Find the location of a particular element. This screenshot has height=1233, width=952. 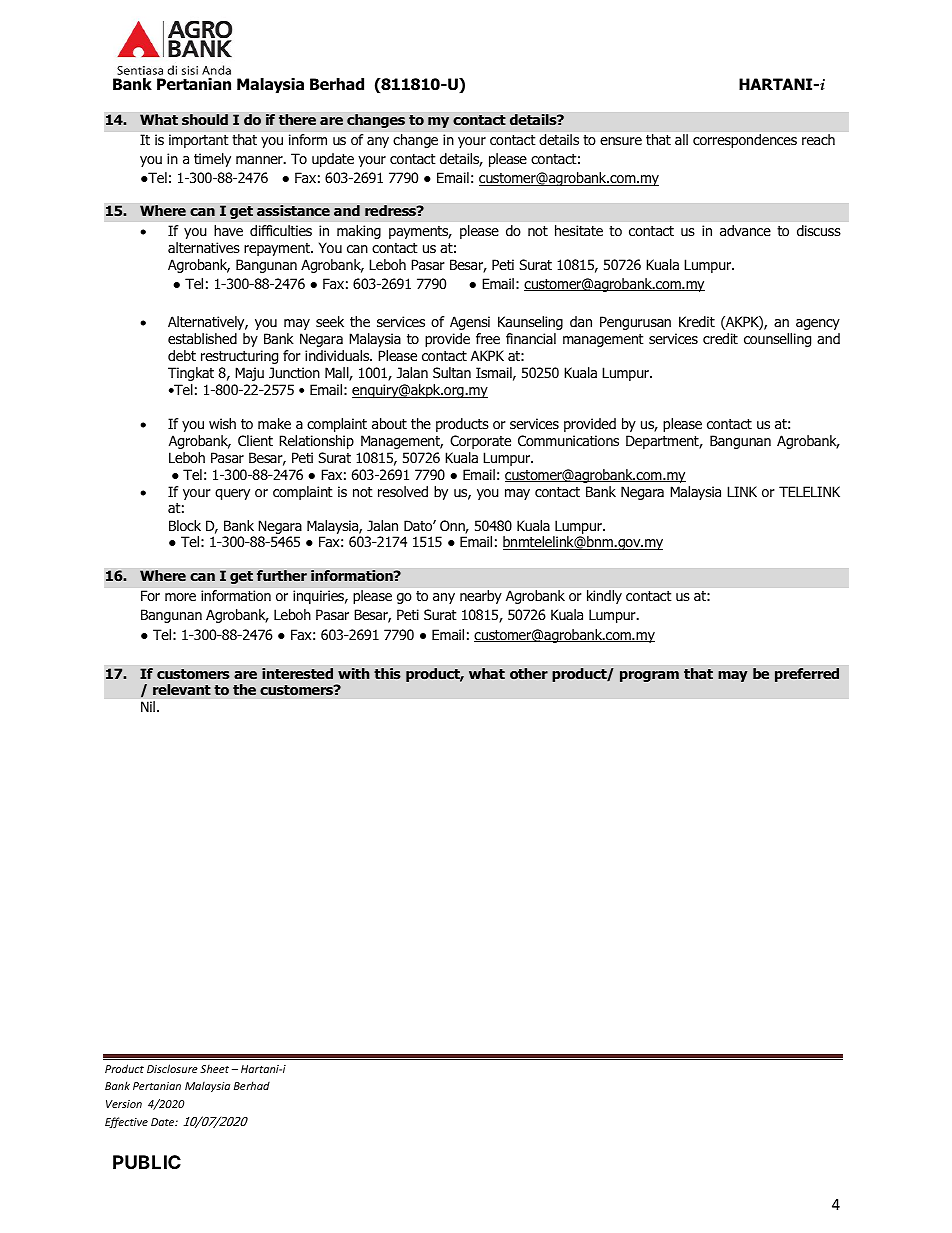

preferred is located at coordinates (807, 675).
